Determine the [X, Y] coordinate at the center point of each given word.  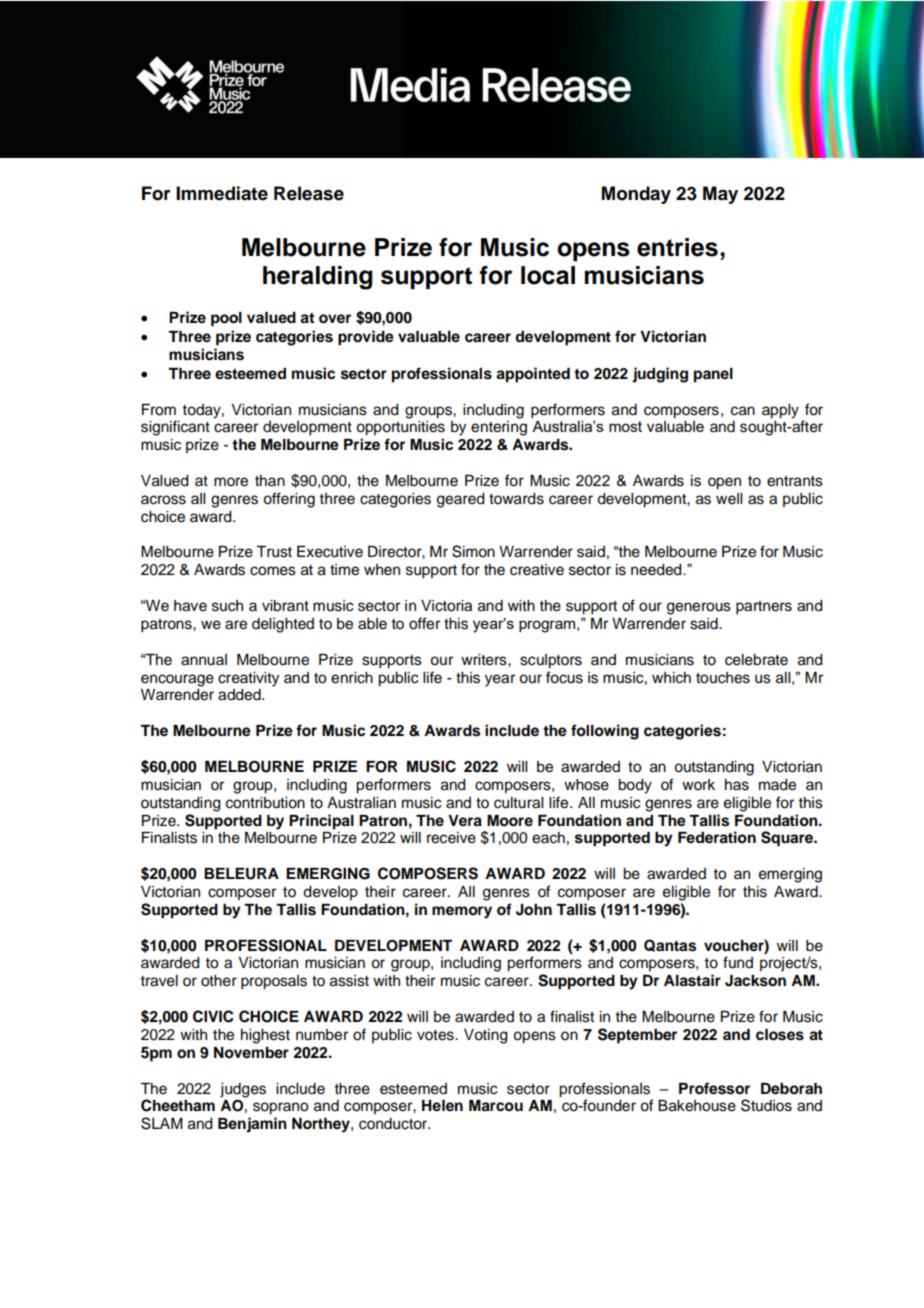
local [548, 275]
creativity [248, 679]
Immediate [222, 193]
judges [243, 1090]
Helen [442, 1106]
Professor [714, 1088]
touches [723, 678]
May [720, 195]
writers [485, 660]
